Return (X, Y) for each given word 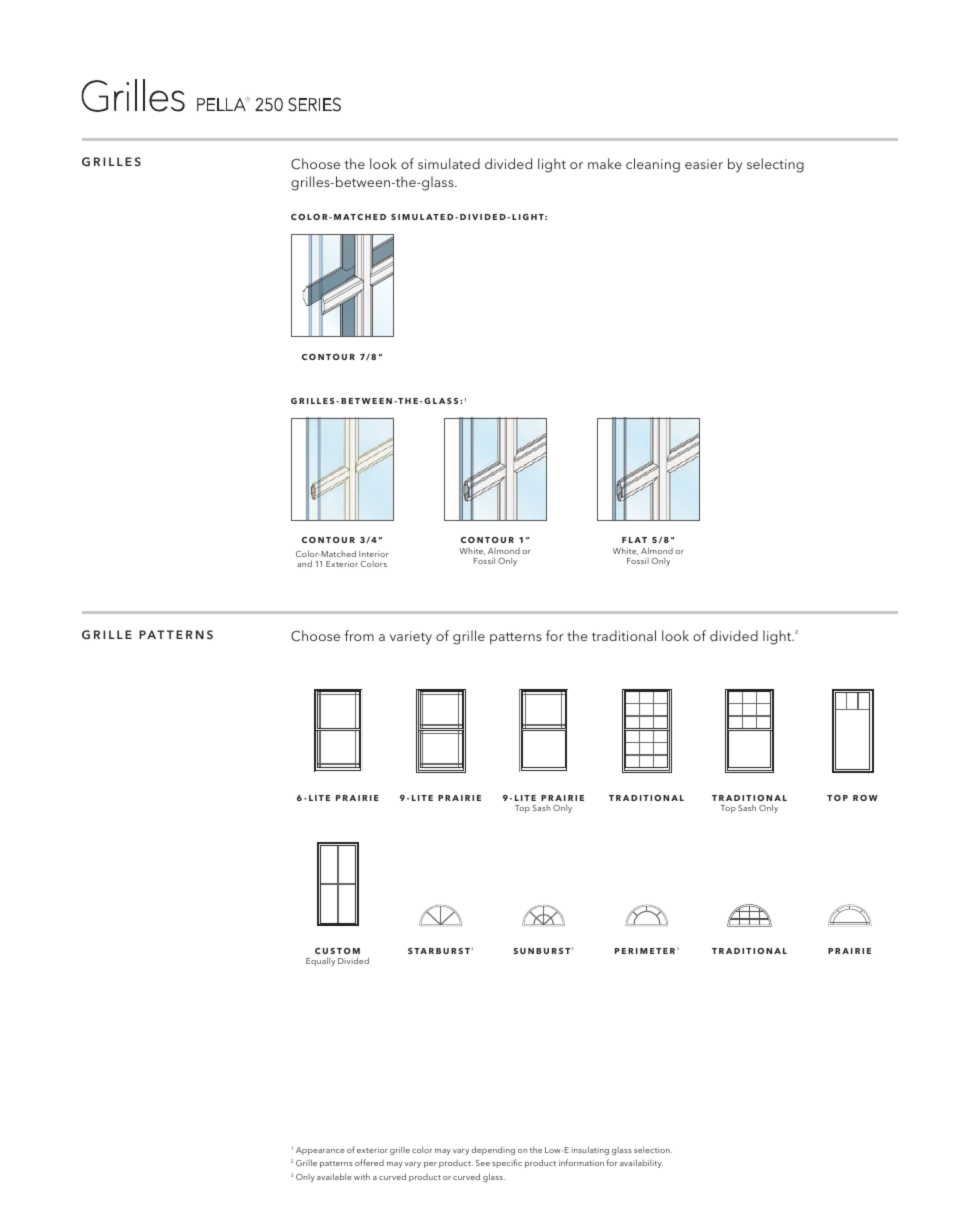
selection (653, 1150)
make (604, 163)
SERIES (314, 104)
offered (369, 1162)
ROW (865, 798)
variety (411, 638)
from (359, 635)
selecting (775, 165)
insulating (590, 1150)
